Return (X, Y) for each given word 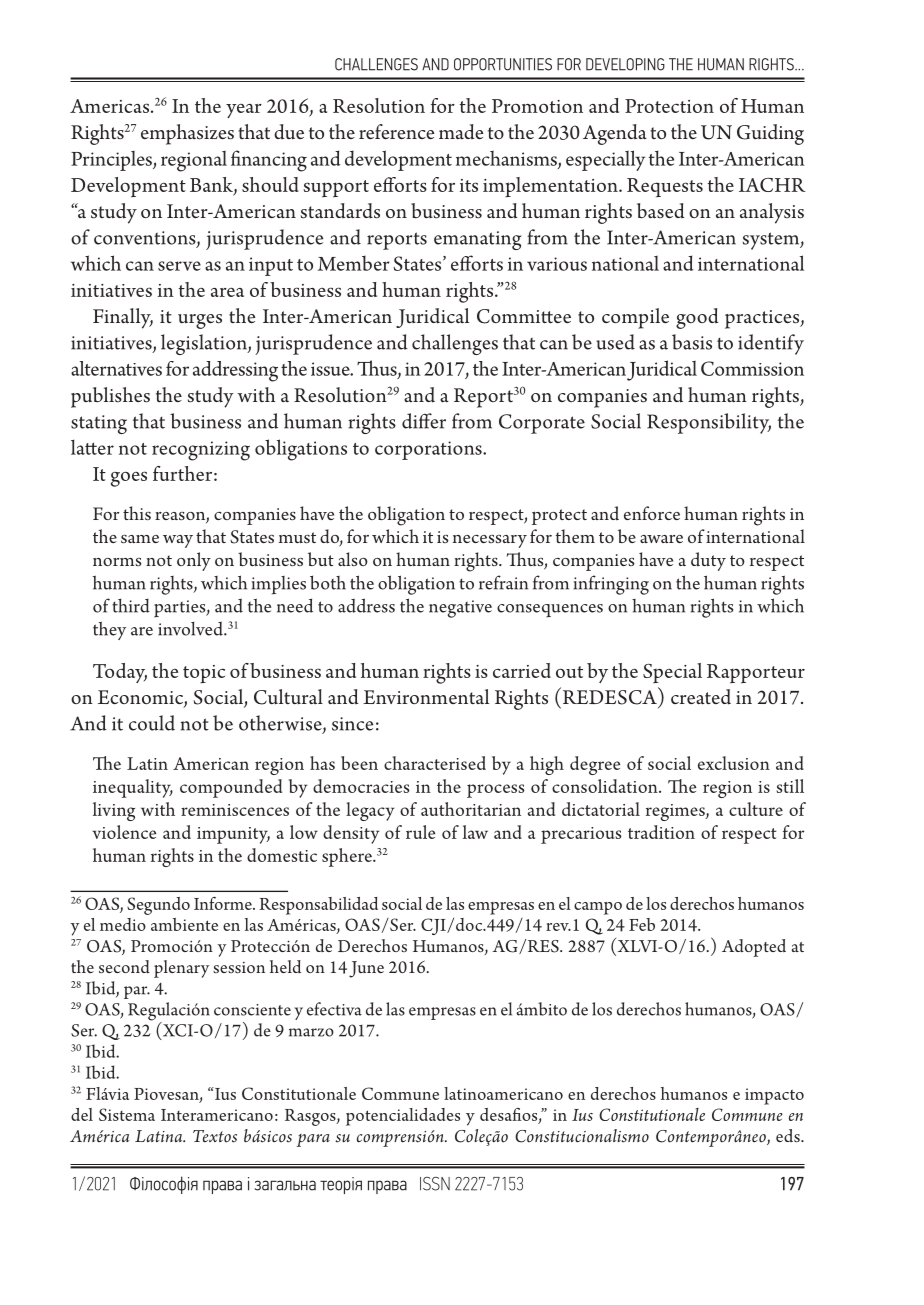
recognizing (201, 451)
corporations (429, 450)
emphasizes (187, 134)
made (461, 131)
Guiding (770, 134)
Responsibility (709, 423)
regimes (676, 812)
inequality (133, 788)
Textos (215, 1136)
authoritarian (471, 809)
